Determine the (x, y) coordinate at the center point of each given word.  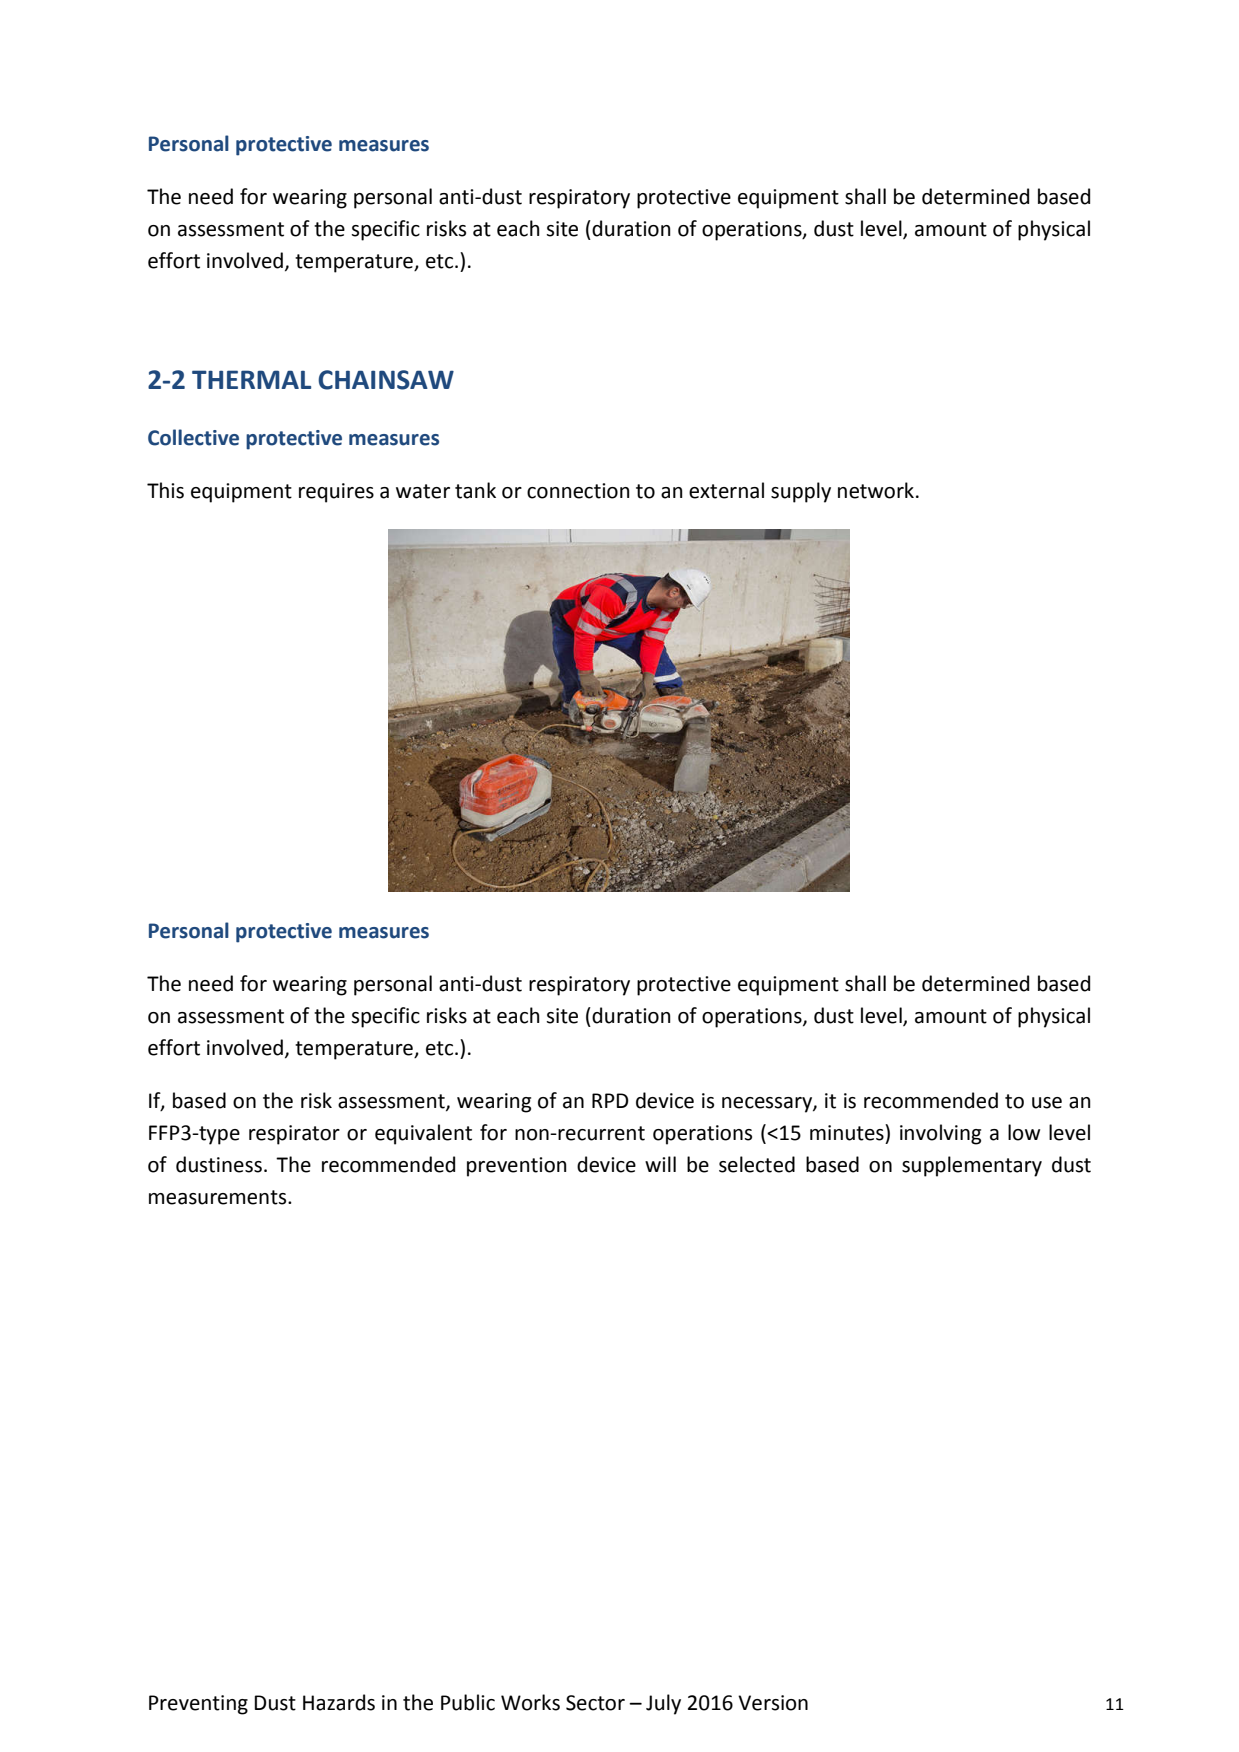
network (876, 490)
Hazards (339, 1702)
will (660, 1164)
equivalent (423, 1134)
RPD (610, 1100)
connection (578, 491)
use (1047, 1103)
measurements (219, 1197)
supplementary (972, 1166)
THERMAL (251, 379)
